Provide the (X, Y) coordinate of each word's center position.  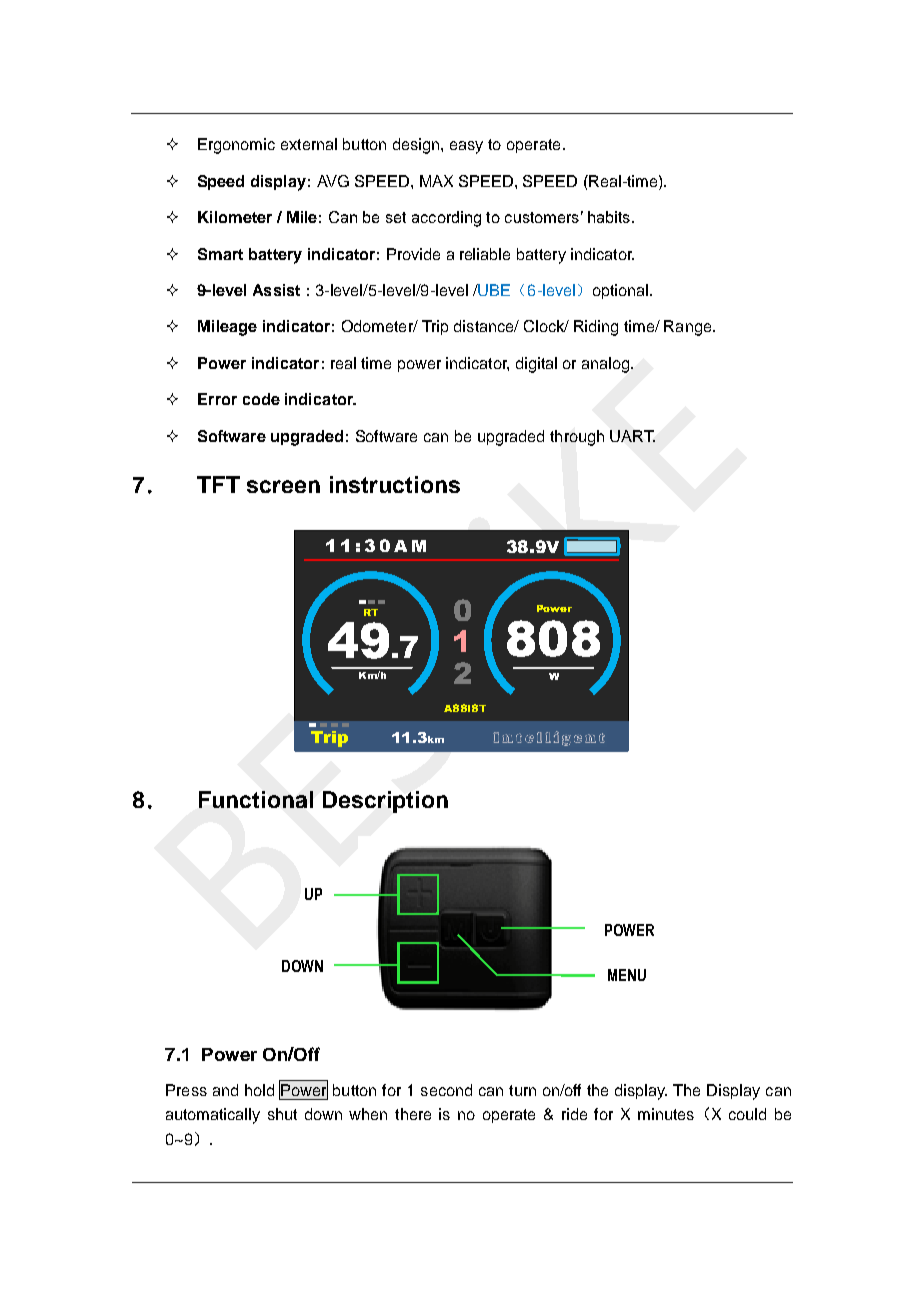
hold (259, 1090)
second (446, 1090)
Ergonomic (236, 146)
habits (609, 217)
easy (466, 147)
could (747, 1114)
